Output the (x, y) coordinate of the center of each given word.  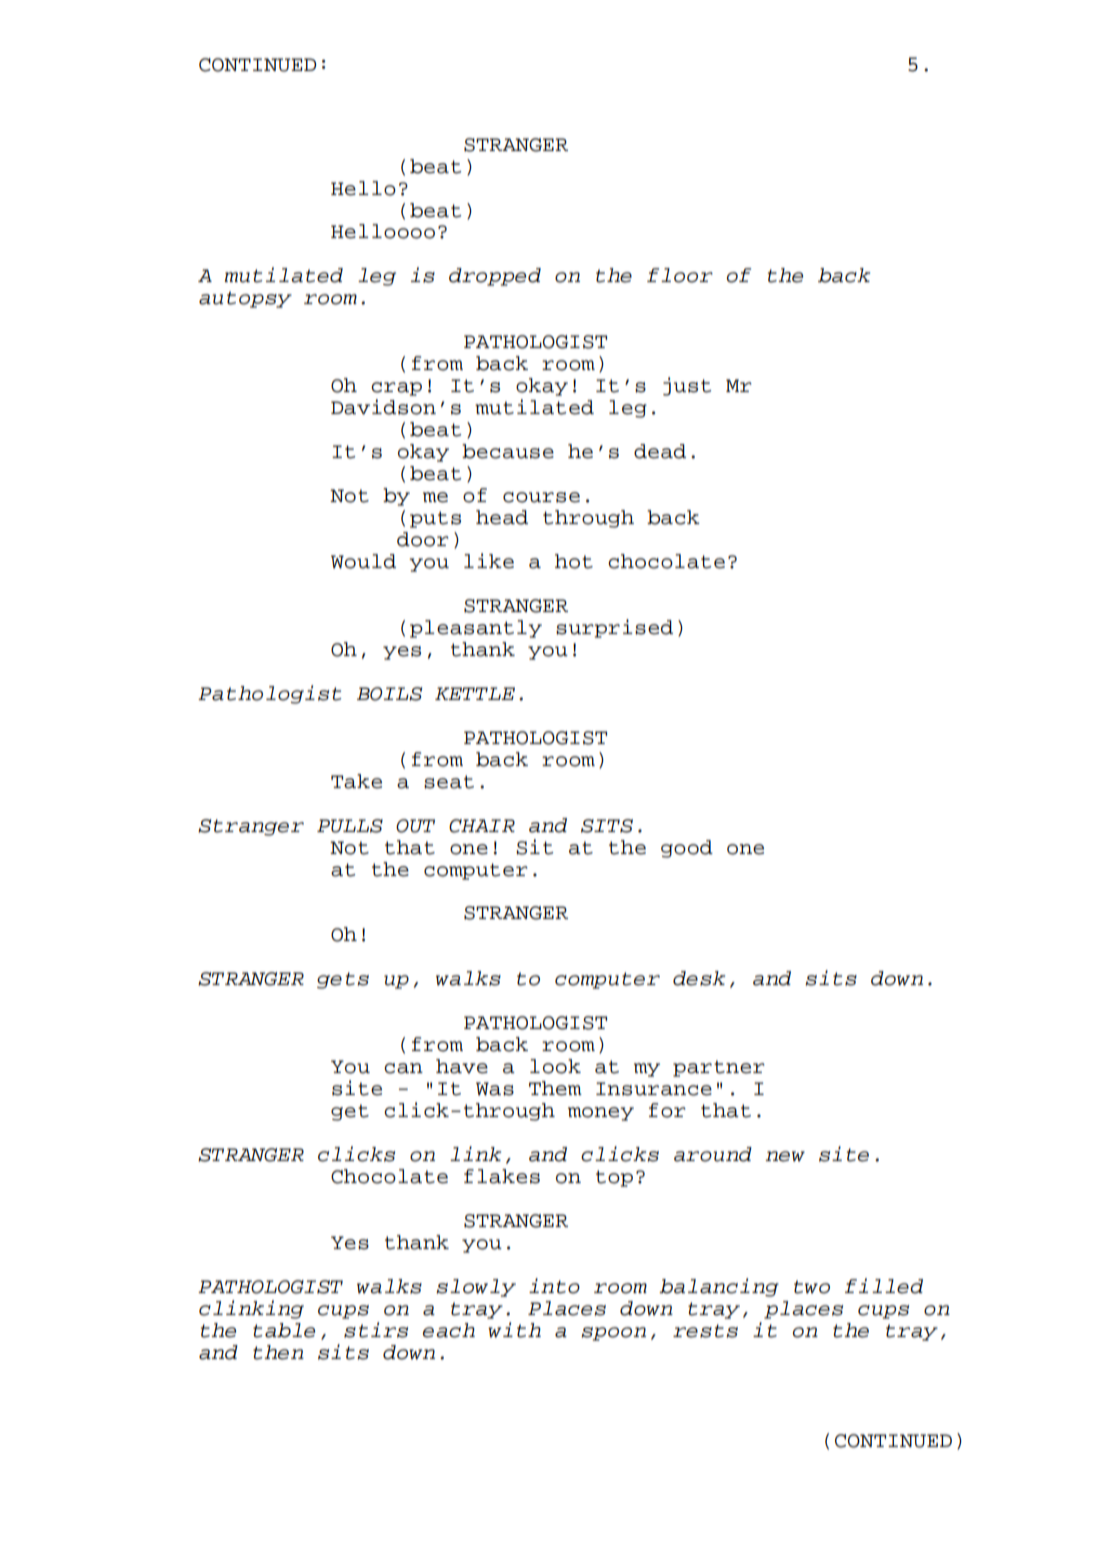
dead (660, 451)
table (284, 1330)
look (555, 1066)
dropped (495, 277)
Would (363, 561)
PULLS (350, 826)
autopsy (245, 299)
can (403, 1068)
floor (680, 275)
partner (719, 1068)
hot (574, 561)
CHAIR (482, 826)
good (687, 849)
